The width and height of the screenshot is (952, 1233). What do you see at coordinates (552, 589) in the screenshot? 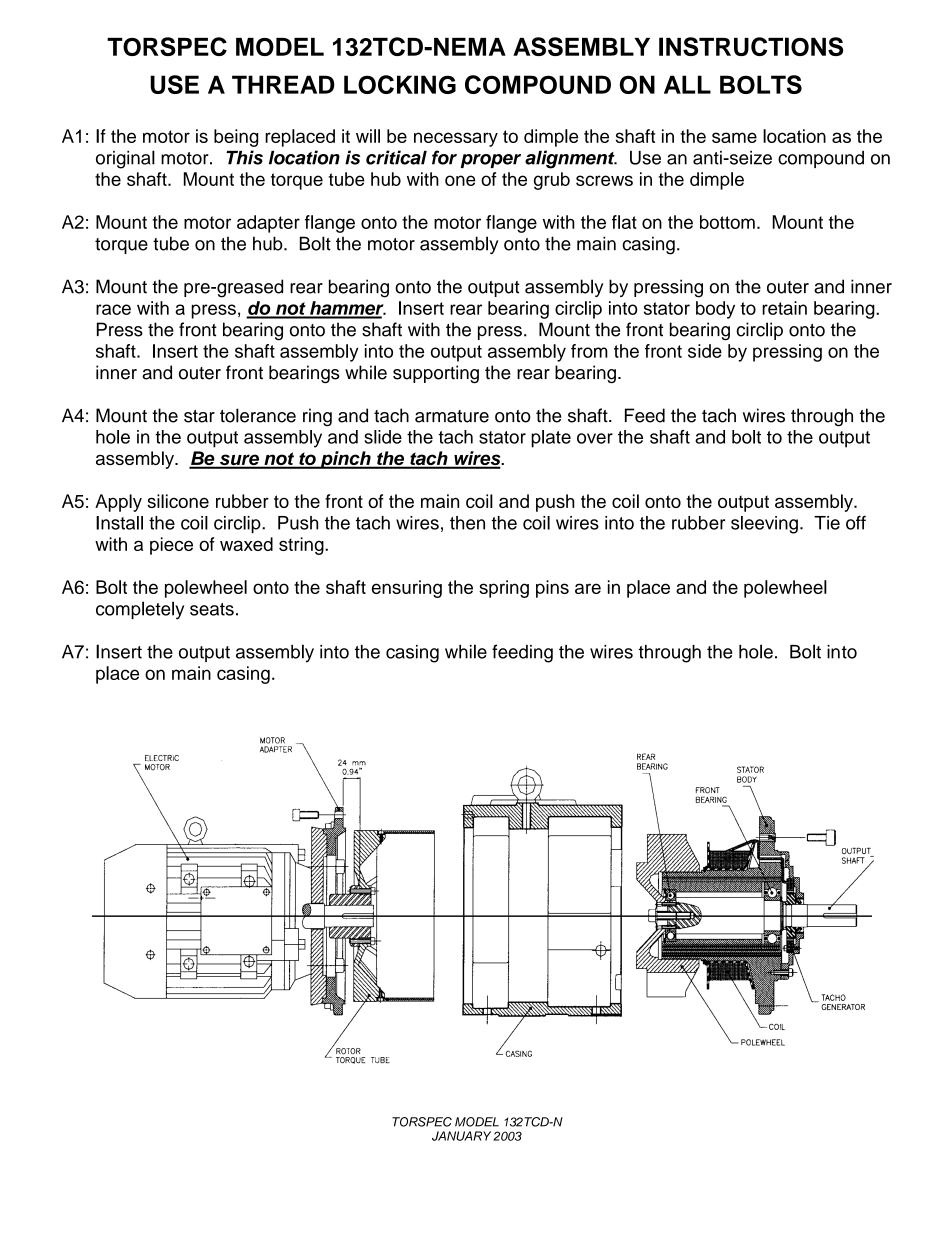
I see `pins` at bounding box center [552, 589].
